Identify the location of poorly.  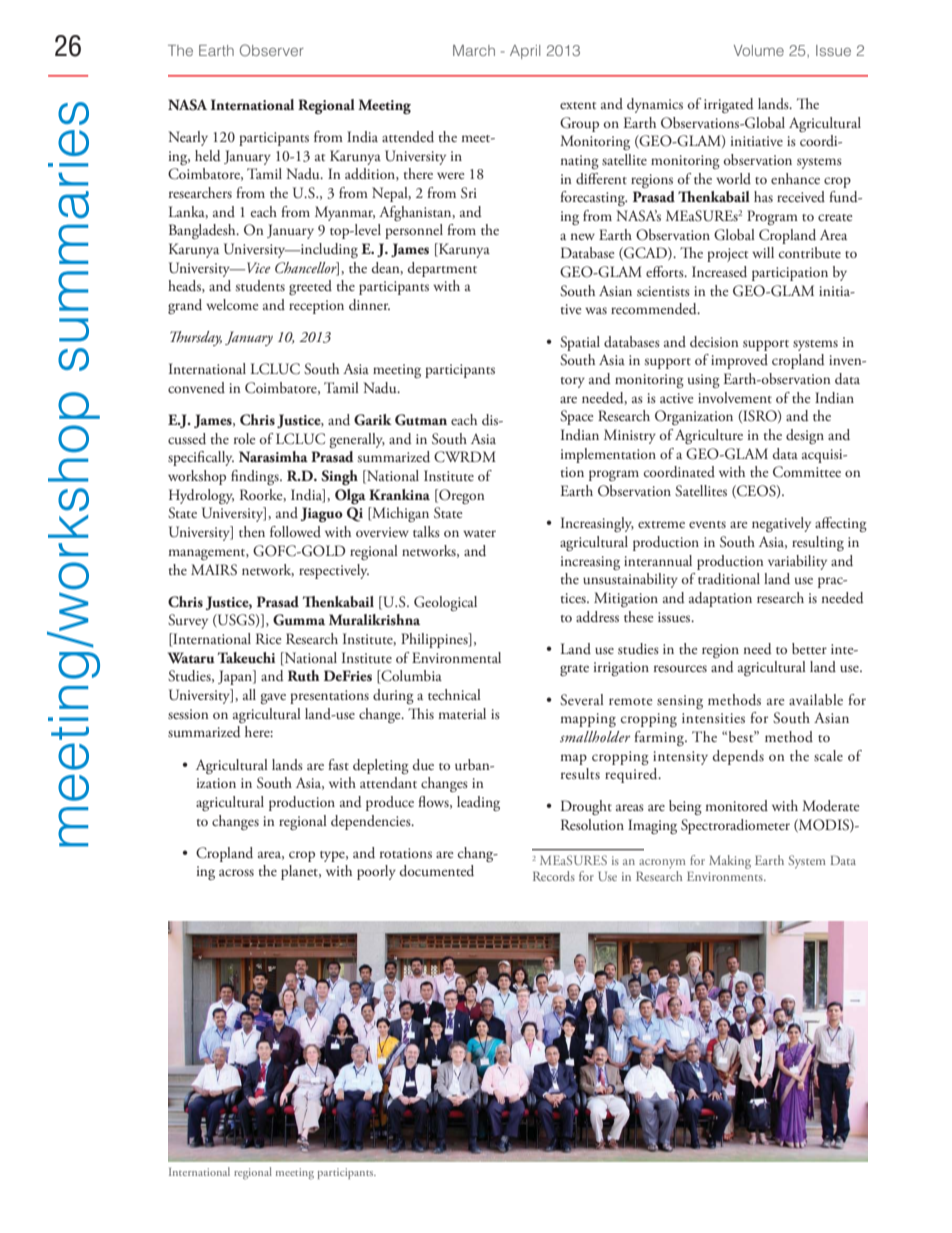
(376, 872).
